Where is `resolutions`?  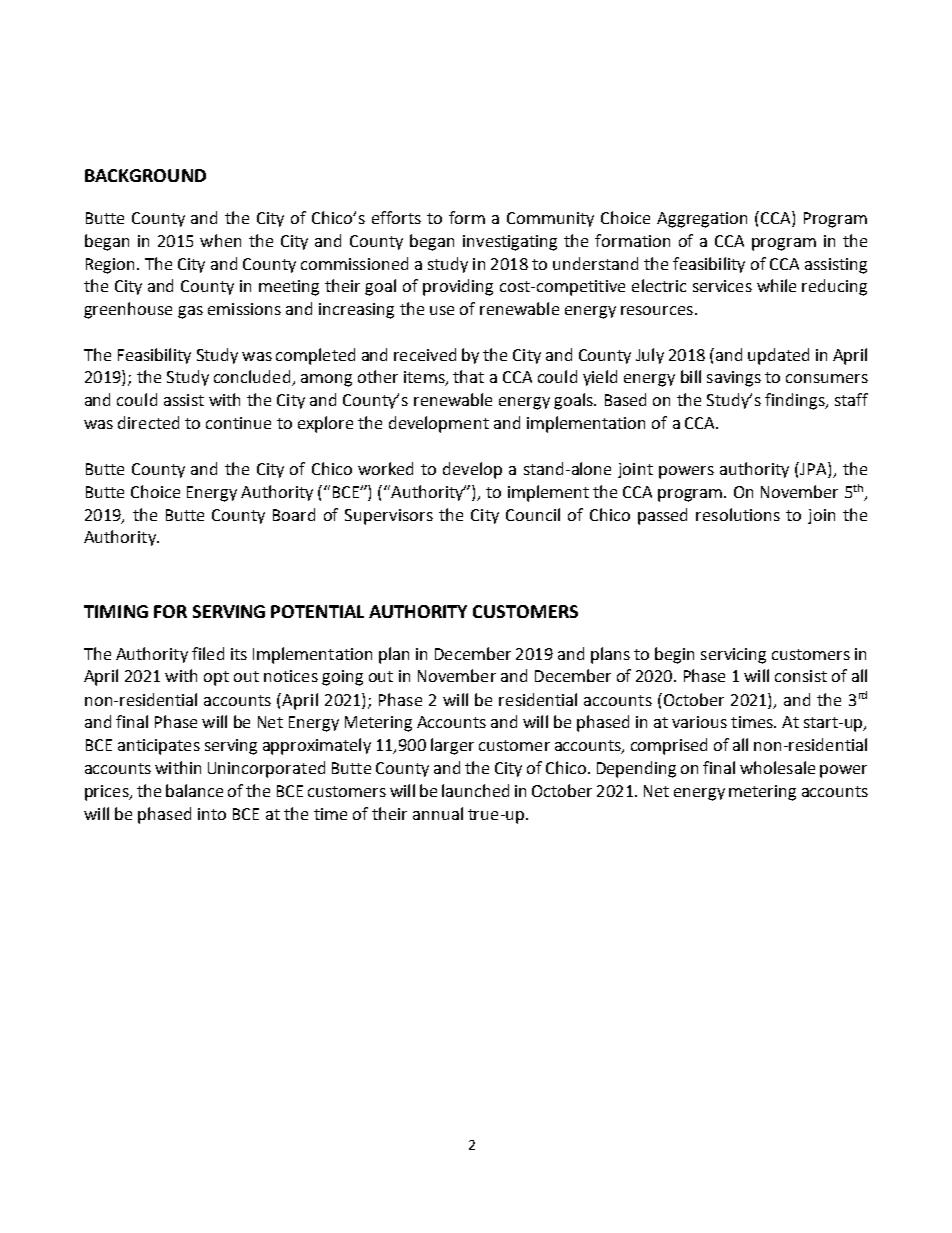 resolutions is located at coordinates (738, 514).
